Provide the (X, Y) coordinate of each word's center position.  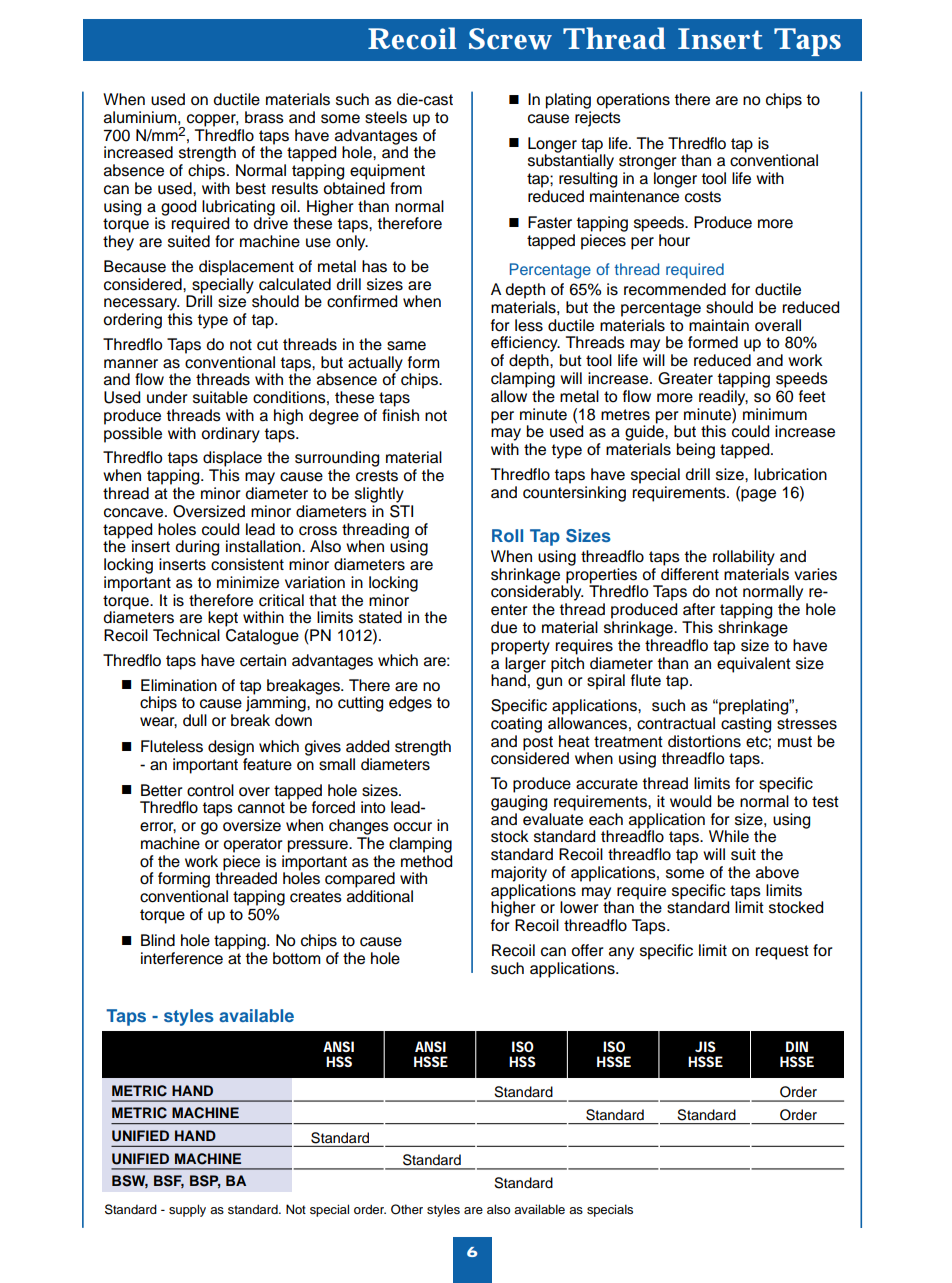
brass (264, 117)
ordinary (230, 435)
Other (407, 1209)
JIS (705, 1046)
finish (400, 415)
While (729, 836)
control (210, 790)
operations (633, 101)
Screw (510, 39)
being (696, 451)
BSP (205, 1182)
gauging (519, 803)
